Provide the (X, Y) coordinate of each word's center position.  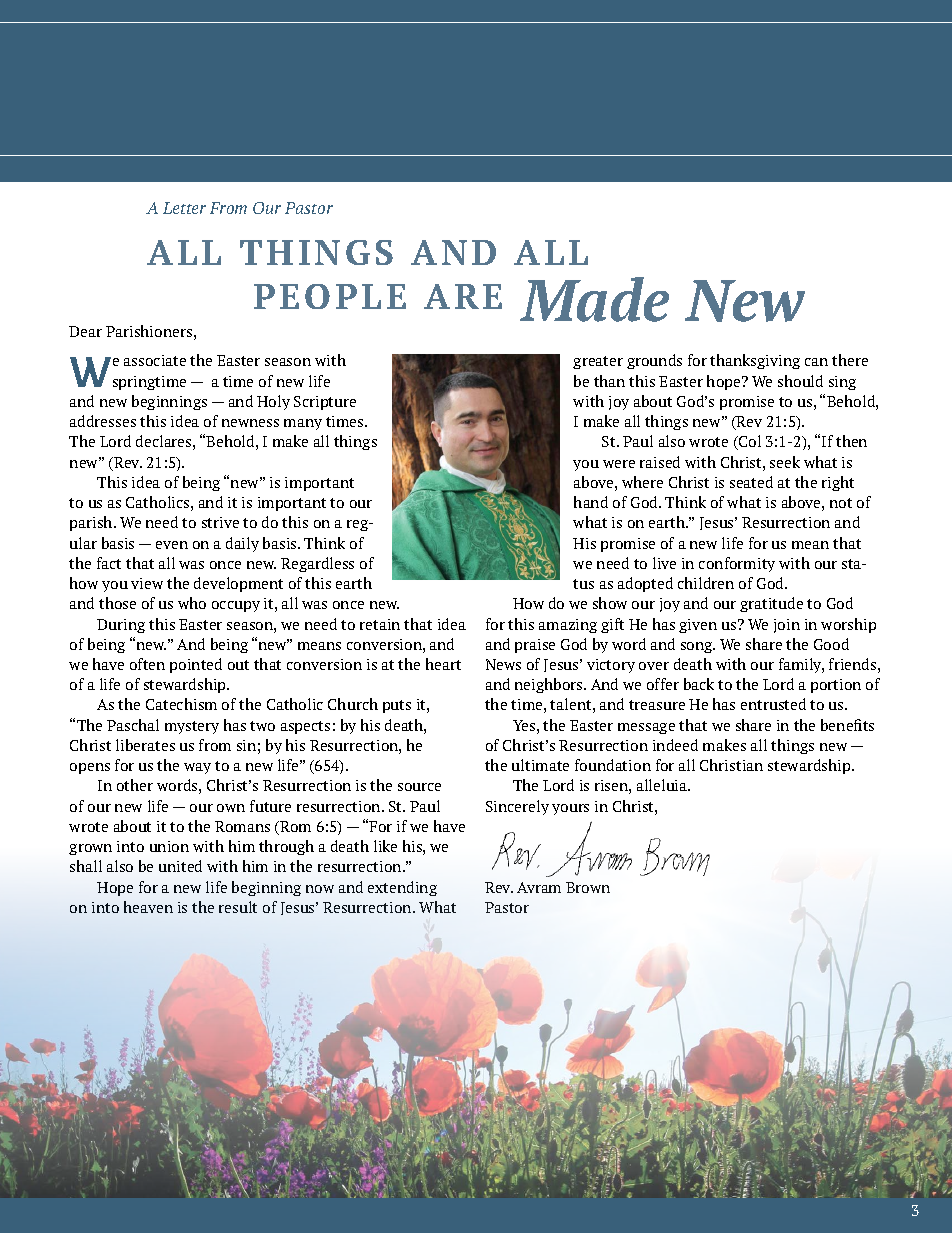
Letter (184, 208)
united (180, 866)
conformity (737, 564)
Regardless (317, 564)
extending (402, 888)
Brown (588, 887)
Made (594, 299)
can (816, 362)
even (172, 545)
